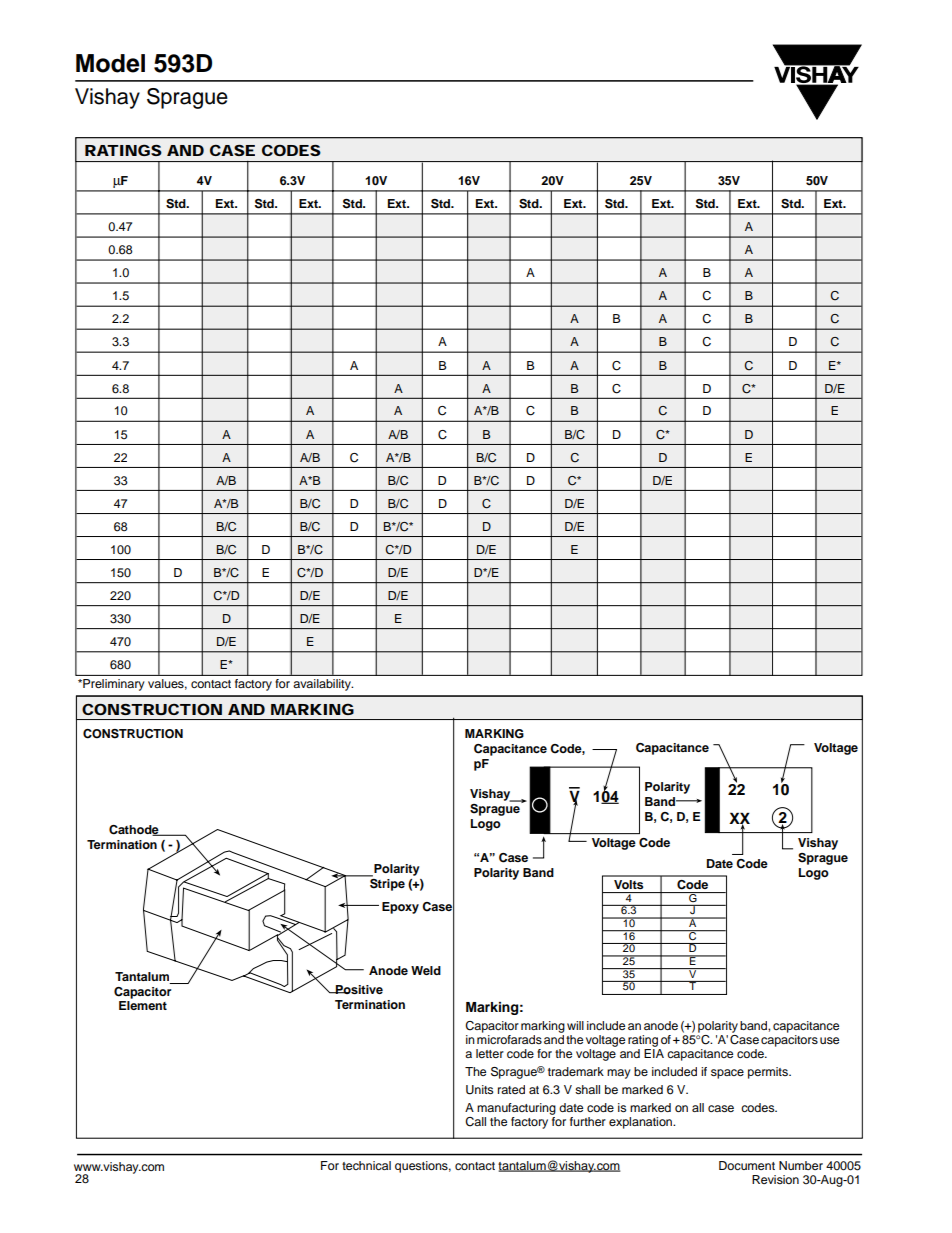 The image size is (952, 1233). What do you see at coordinates (366, 1165) in the page?
I see `technical` at bounding box center [366, 1165].
